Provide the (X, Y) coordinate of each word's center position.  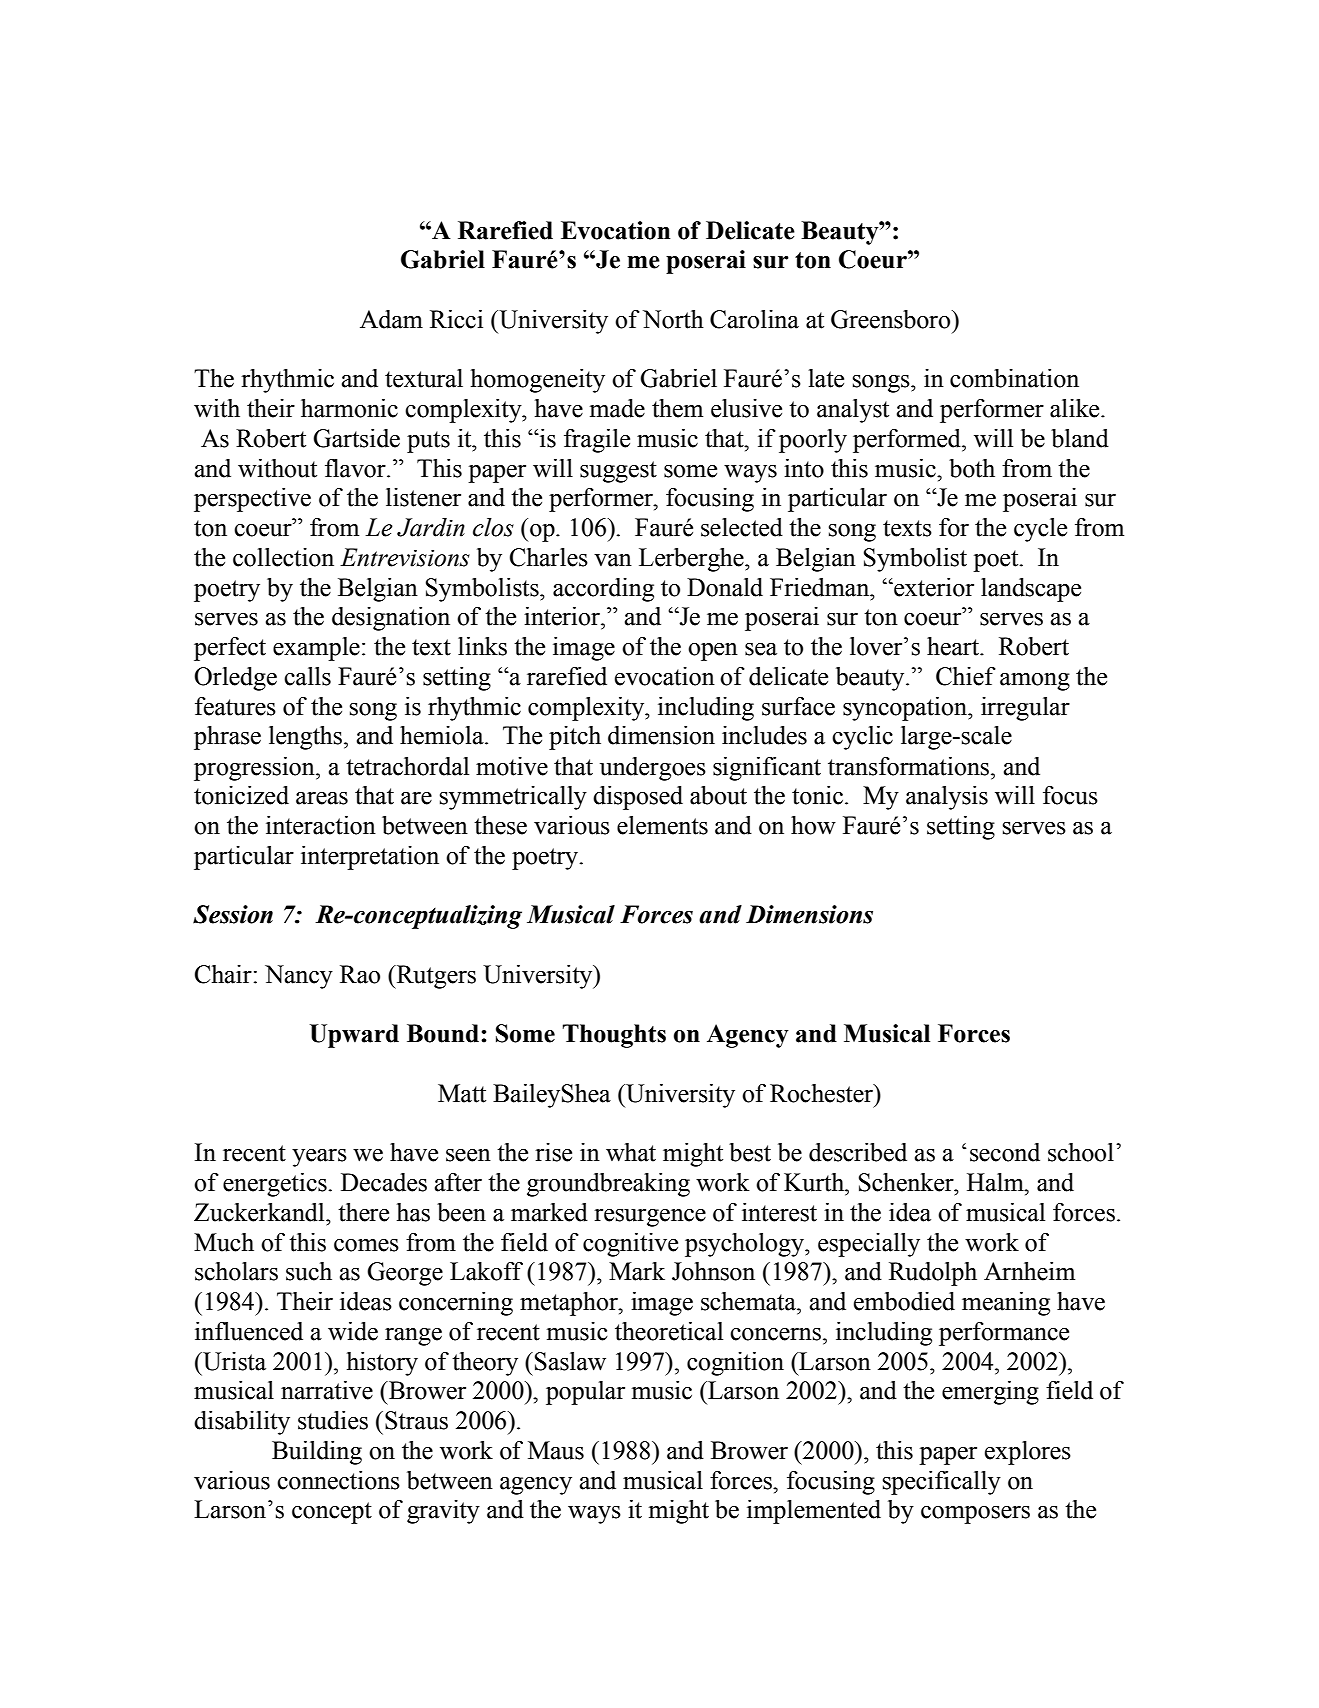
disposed (638, 798)
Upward (354, 1036)
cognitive (630, 1245)
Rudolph (933, 1274)
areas (322, 798)
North (673, 319)
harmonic (349, 408)
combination (1014, 378)
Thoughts (614, 1036)
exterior (933, 587)
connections (338, 1480)
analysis (947, 798)
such (309, 1271)
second (1005, 1152)
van (613, 560)
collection (283, 557)
